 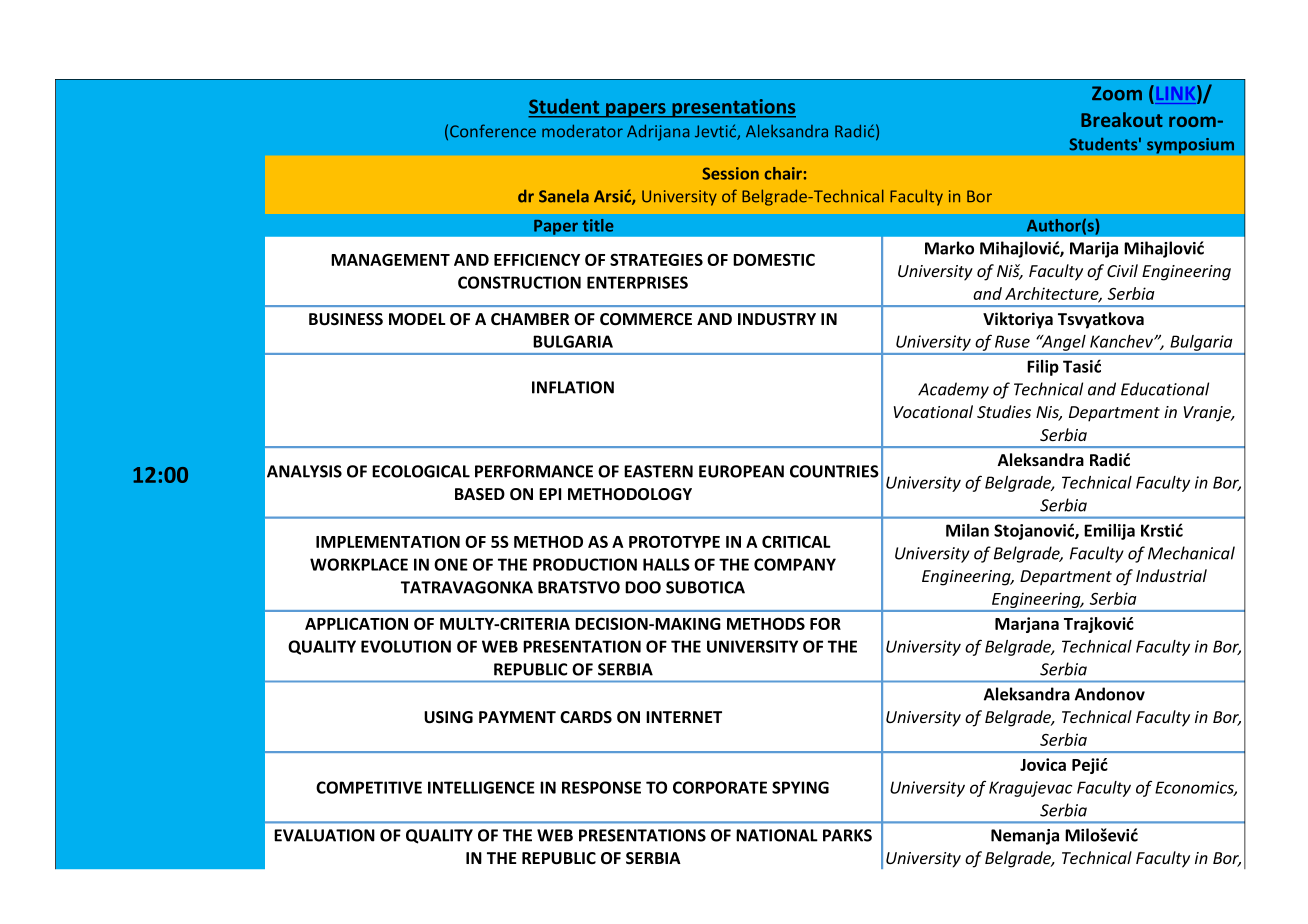 What do you see at coordinates (730, 173) in the image?
I see `Session` at bounding box center [730, 173].
